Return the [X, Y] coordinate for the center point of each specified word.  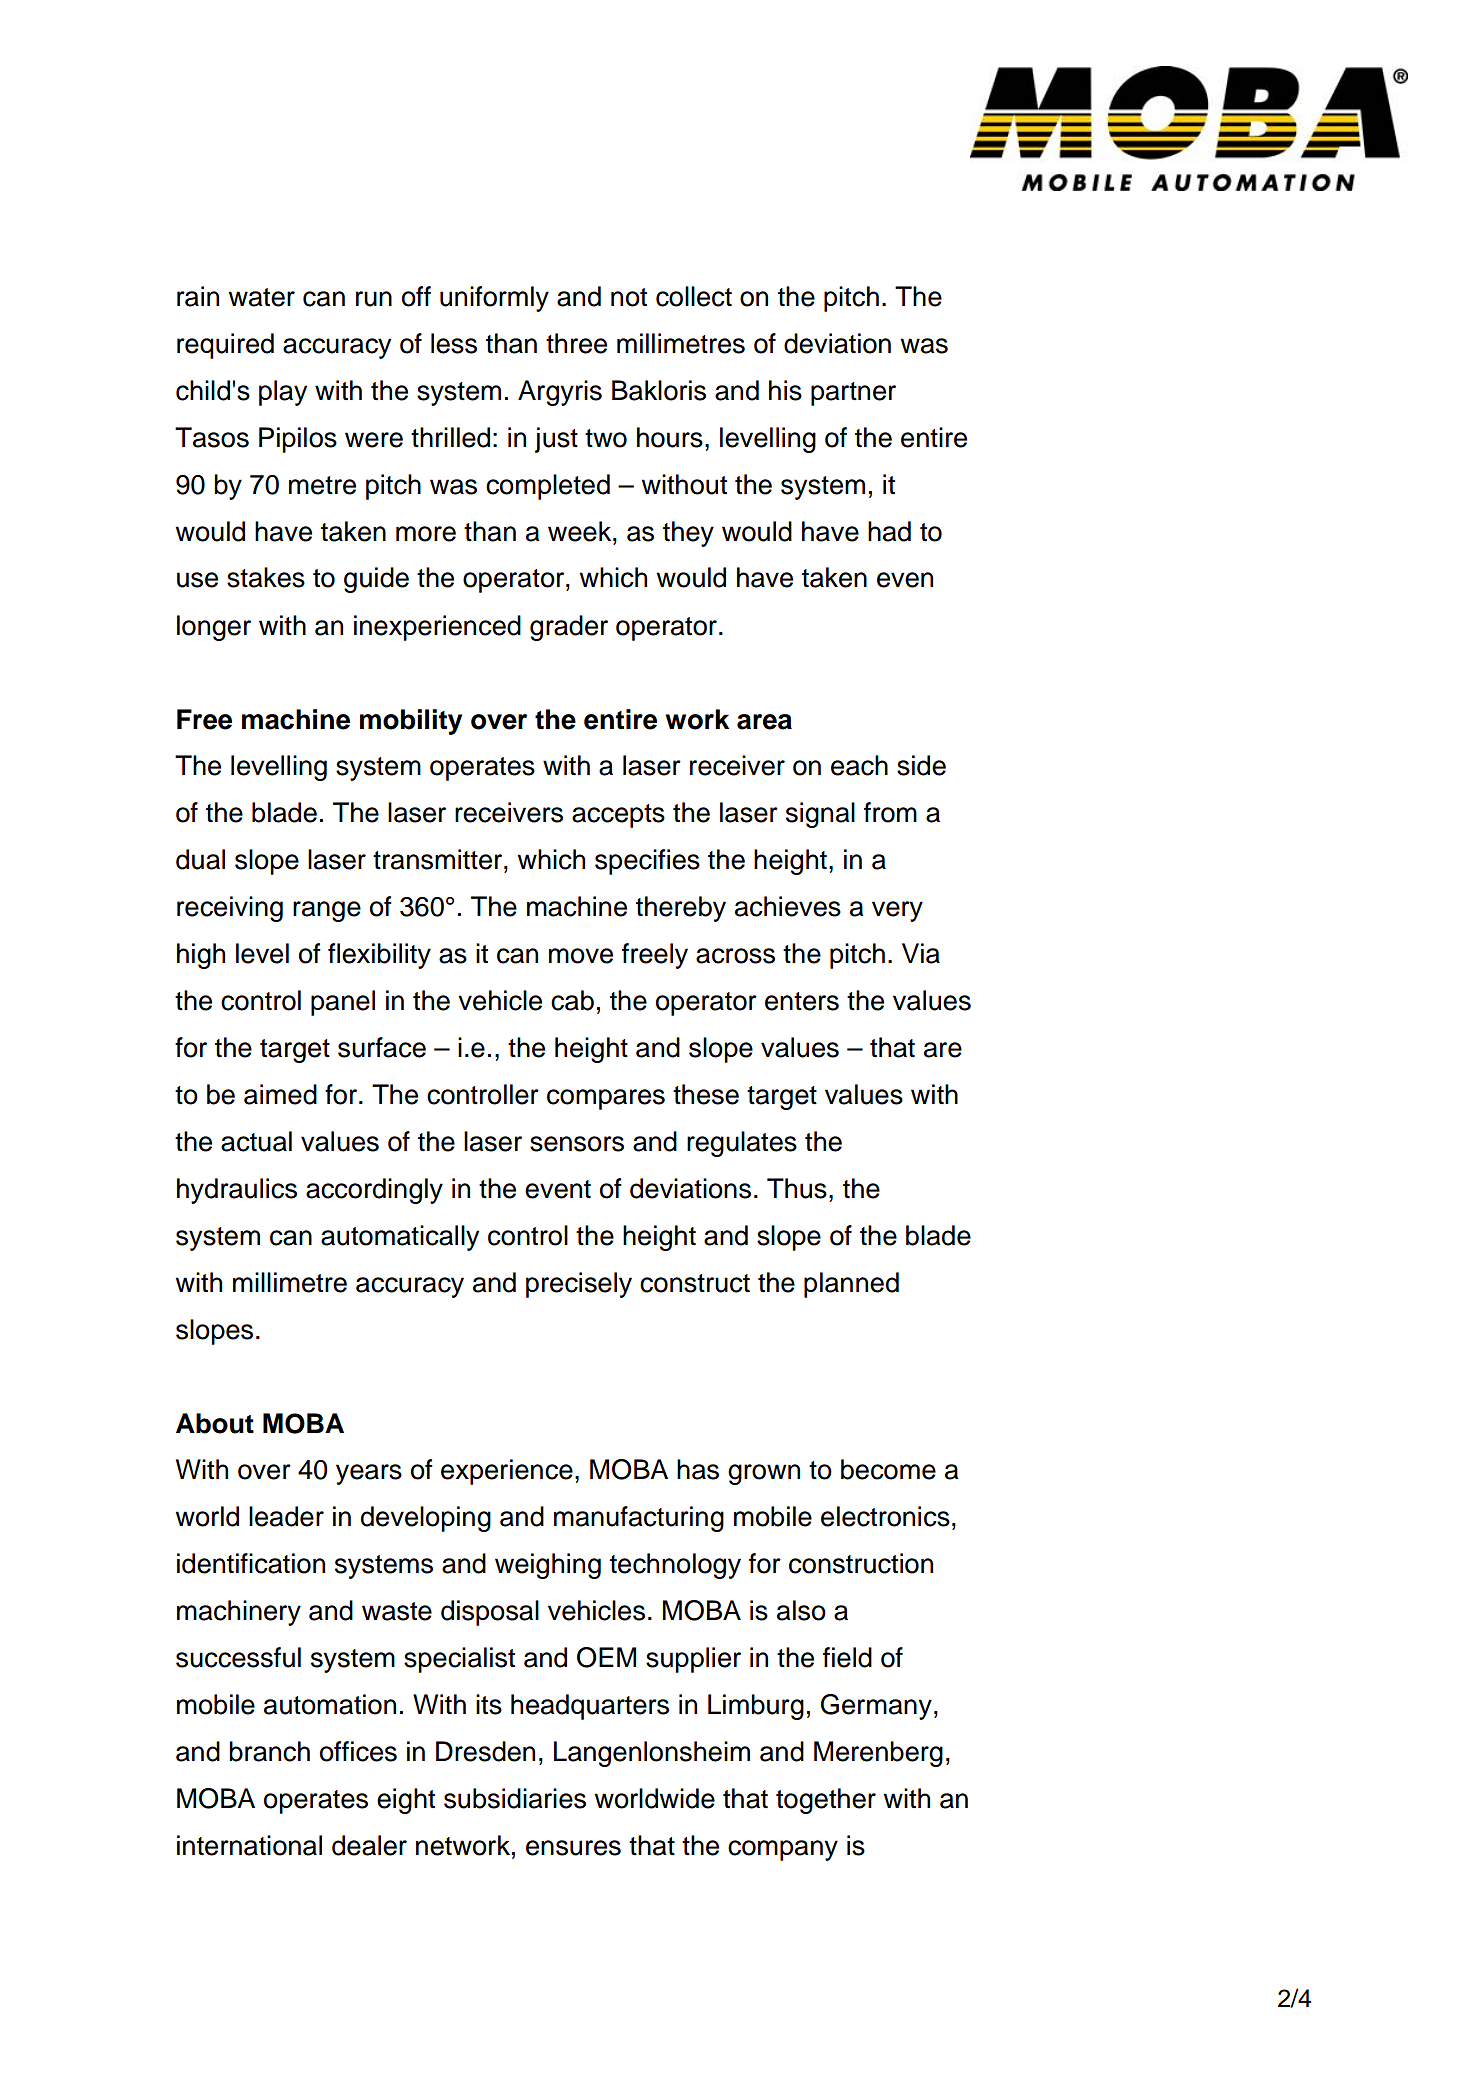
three [576, 343]
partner [853, 394]
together [826, 1801]
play [283, 393]
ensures [573, 1848]
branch [269, 1751]
